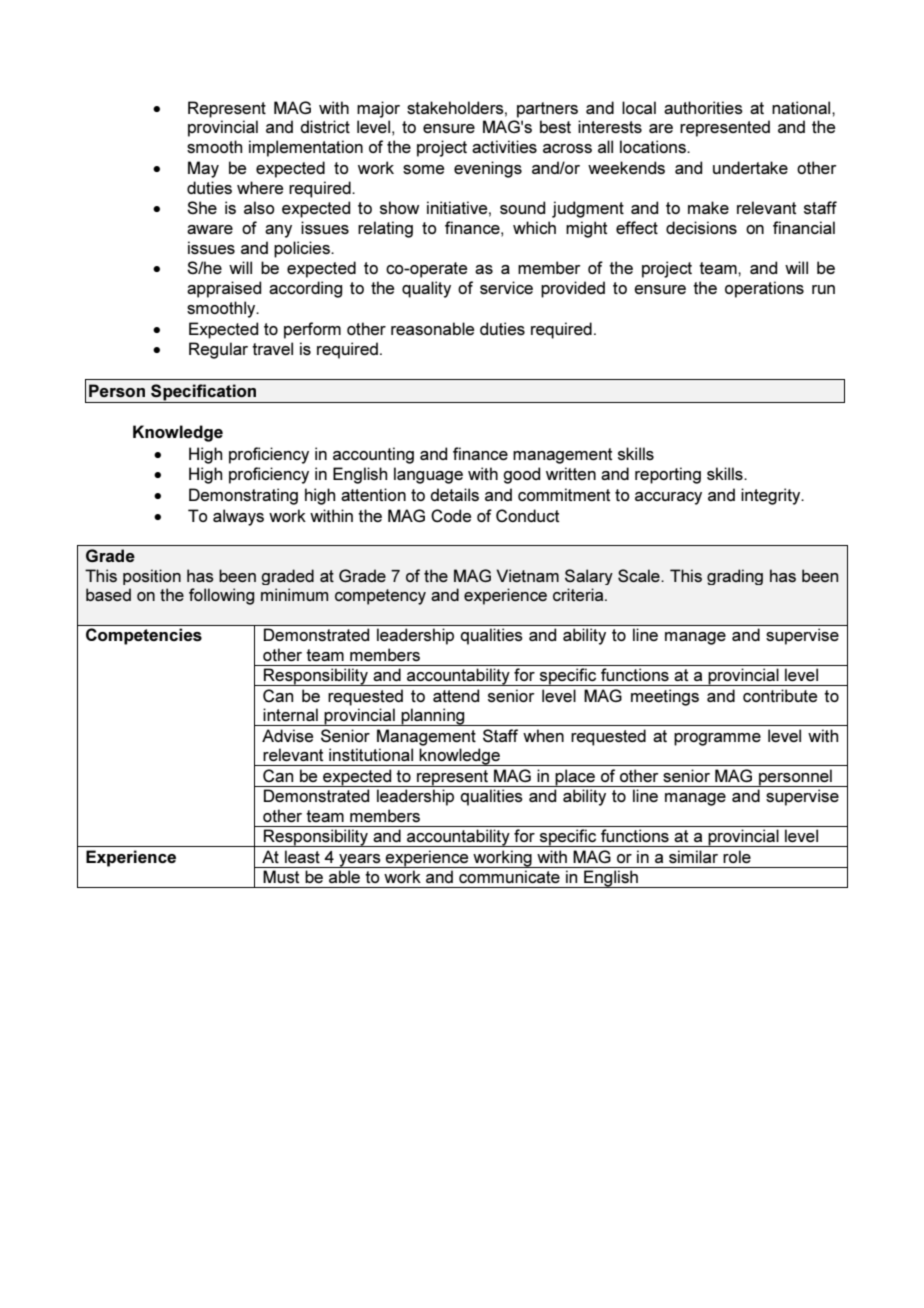 The width and height of the screenshot is (924, 1308). Describe the element at coordinates (360, 861) in the screenshot. I see `years` at that location.
